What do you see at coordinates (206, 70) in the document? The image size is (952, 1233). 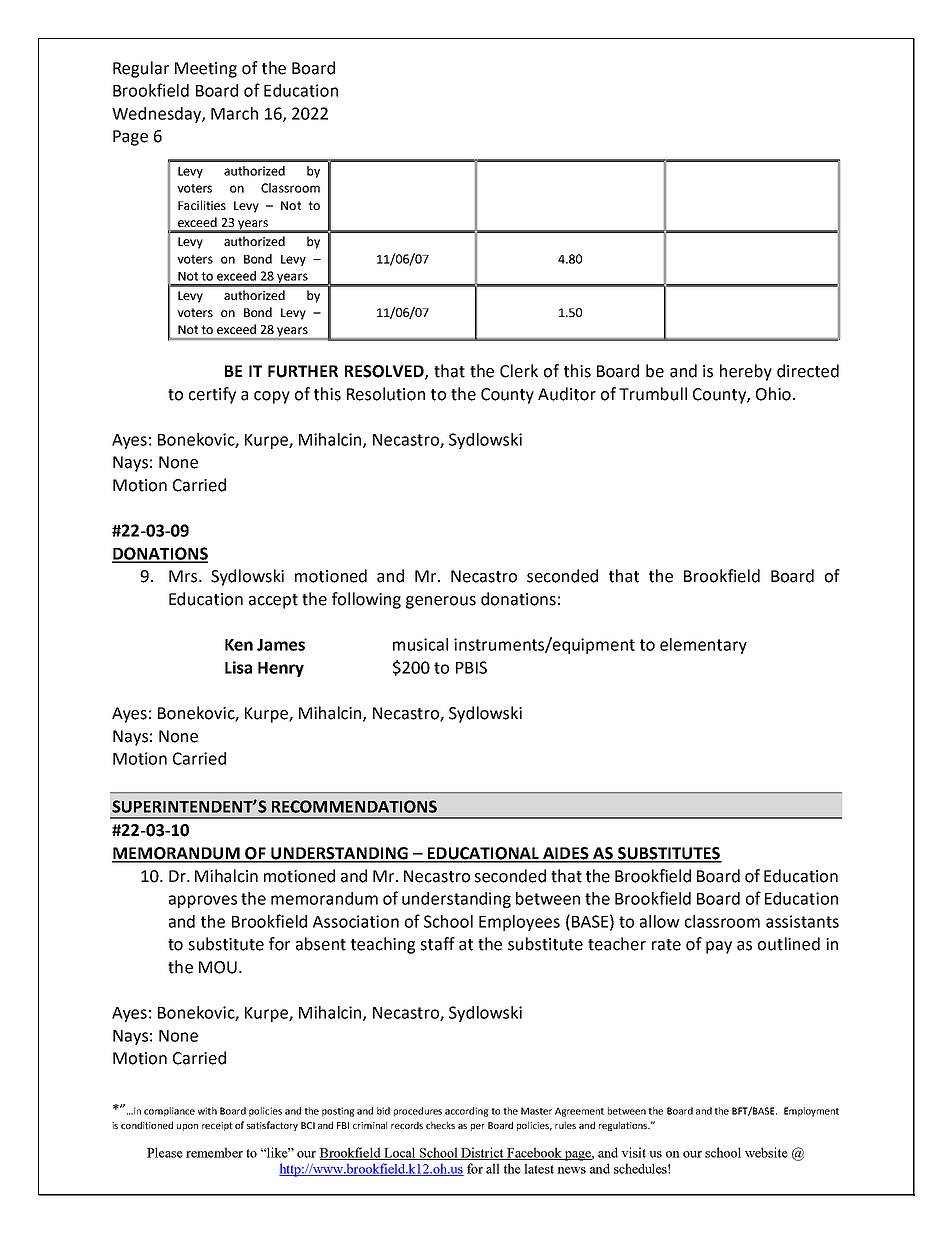 I see `Meeting` at bounding box center [206, 70].
